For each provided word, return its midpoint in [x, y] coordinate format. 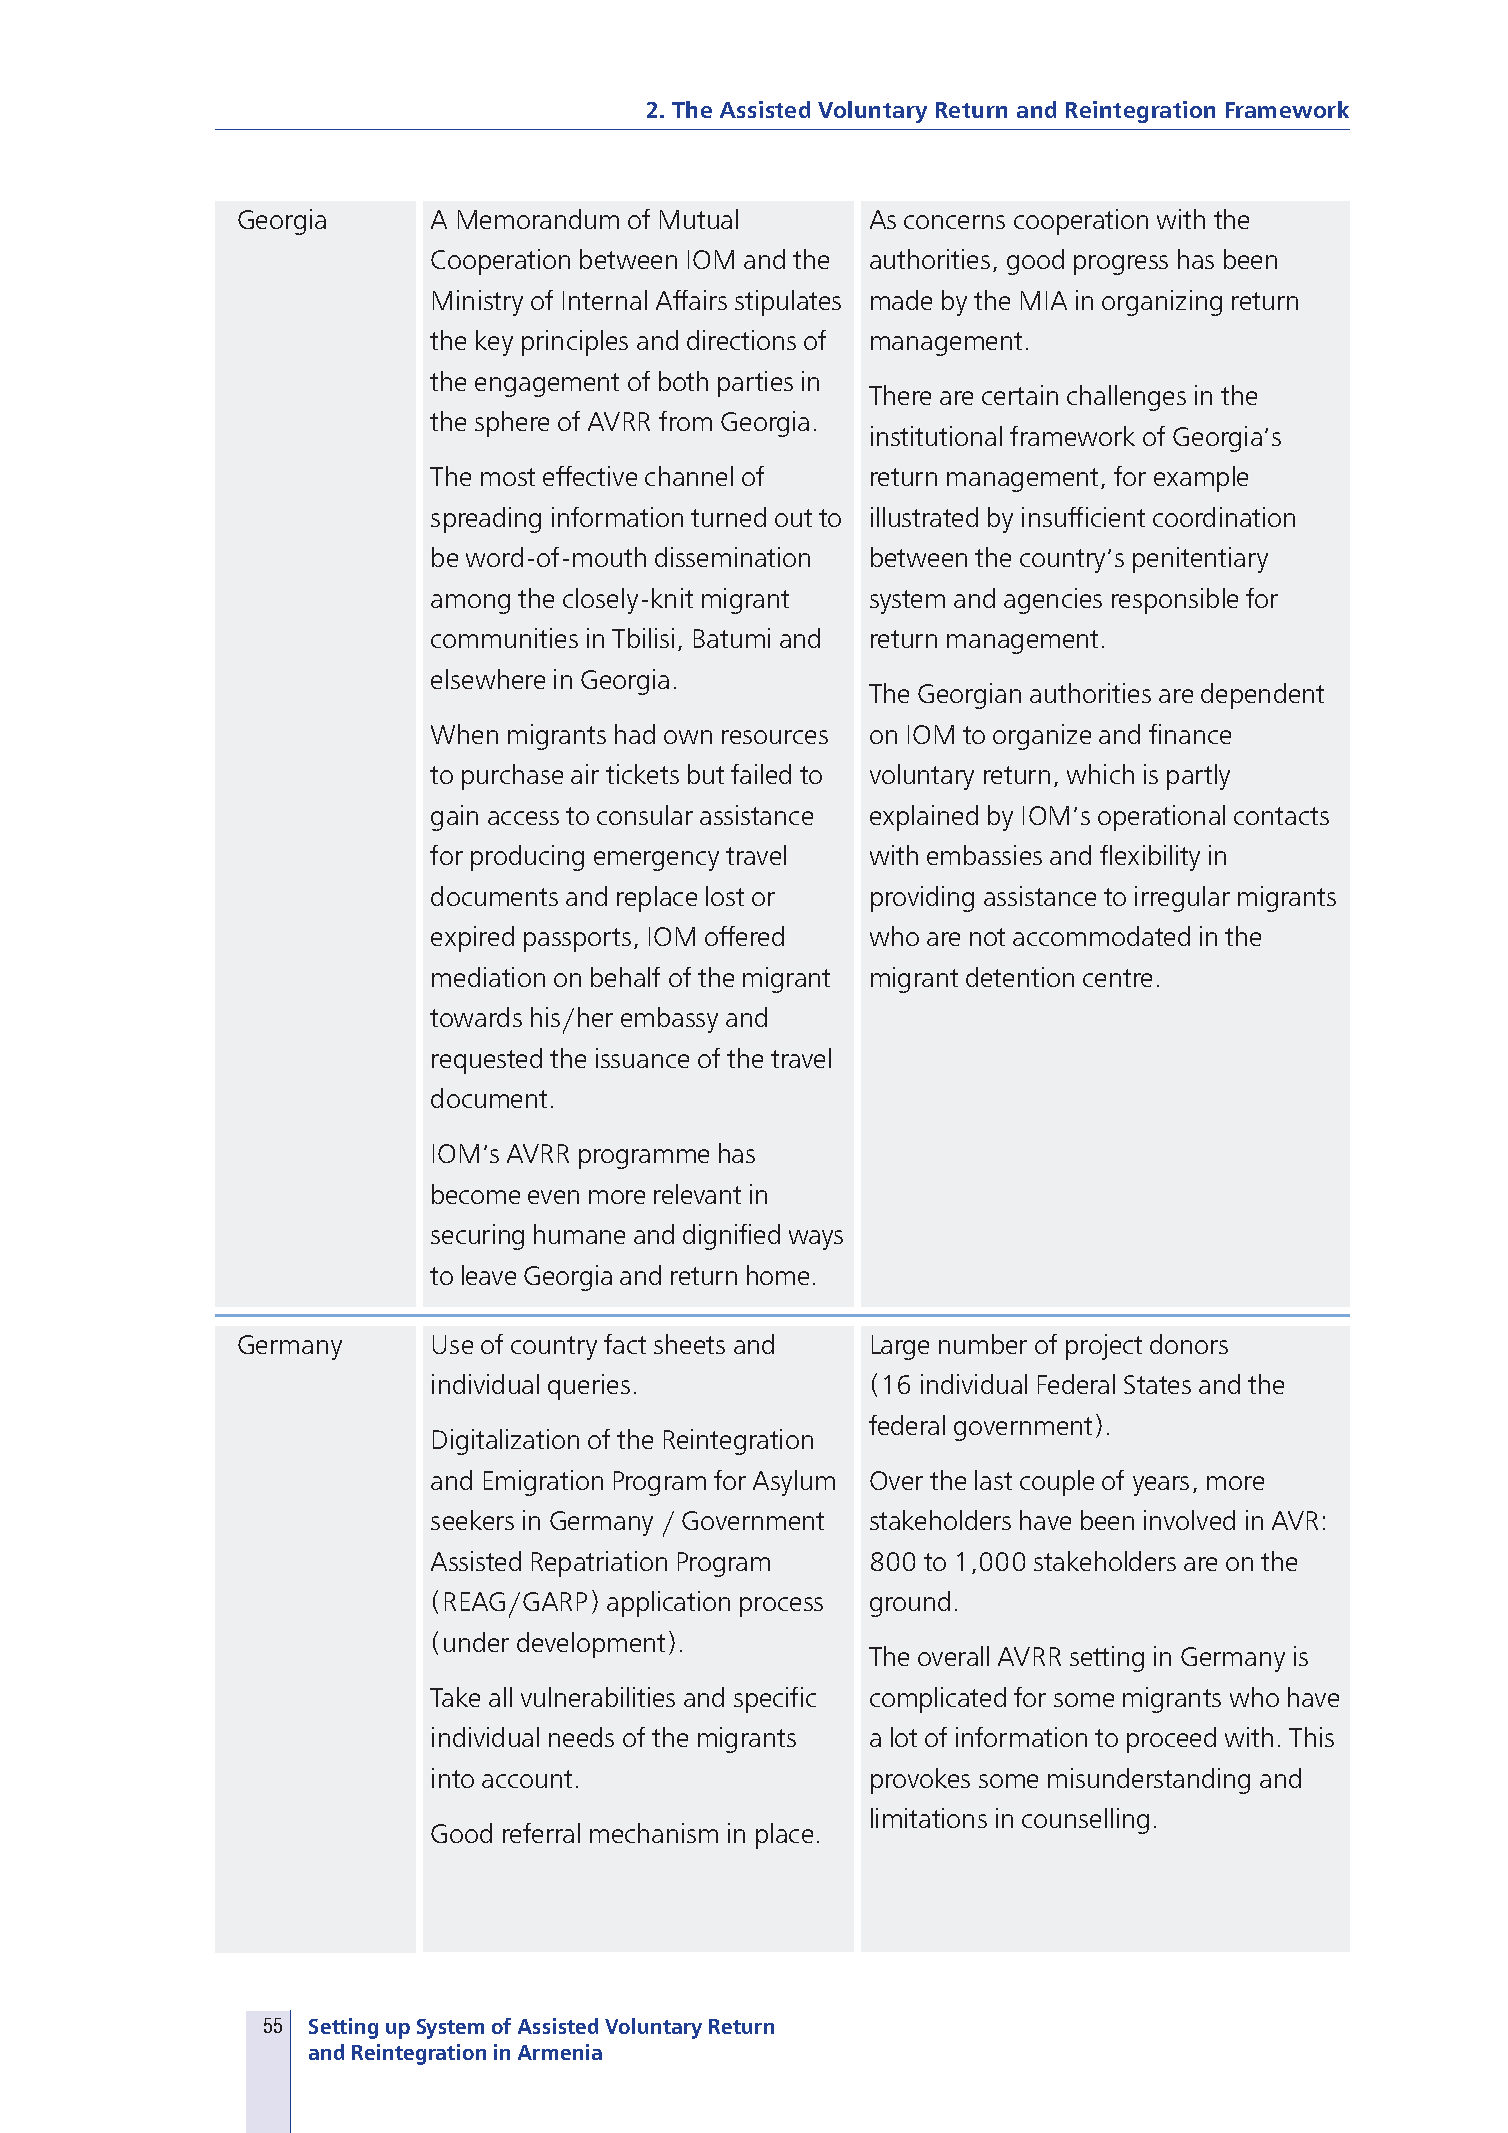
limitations [929, 1818]
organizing [1162, 303]
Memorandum [538, 219]
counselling [1085, 1821]
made [901, 300]
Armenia [560, 2052]
